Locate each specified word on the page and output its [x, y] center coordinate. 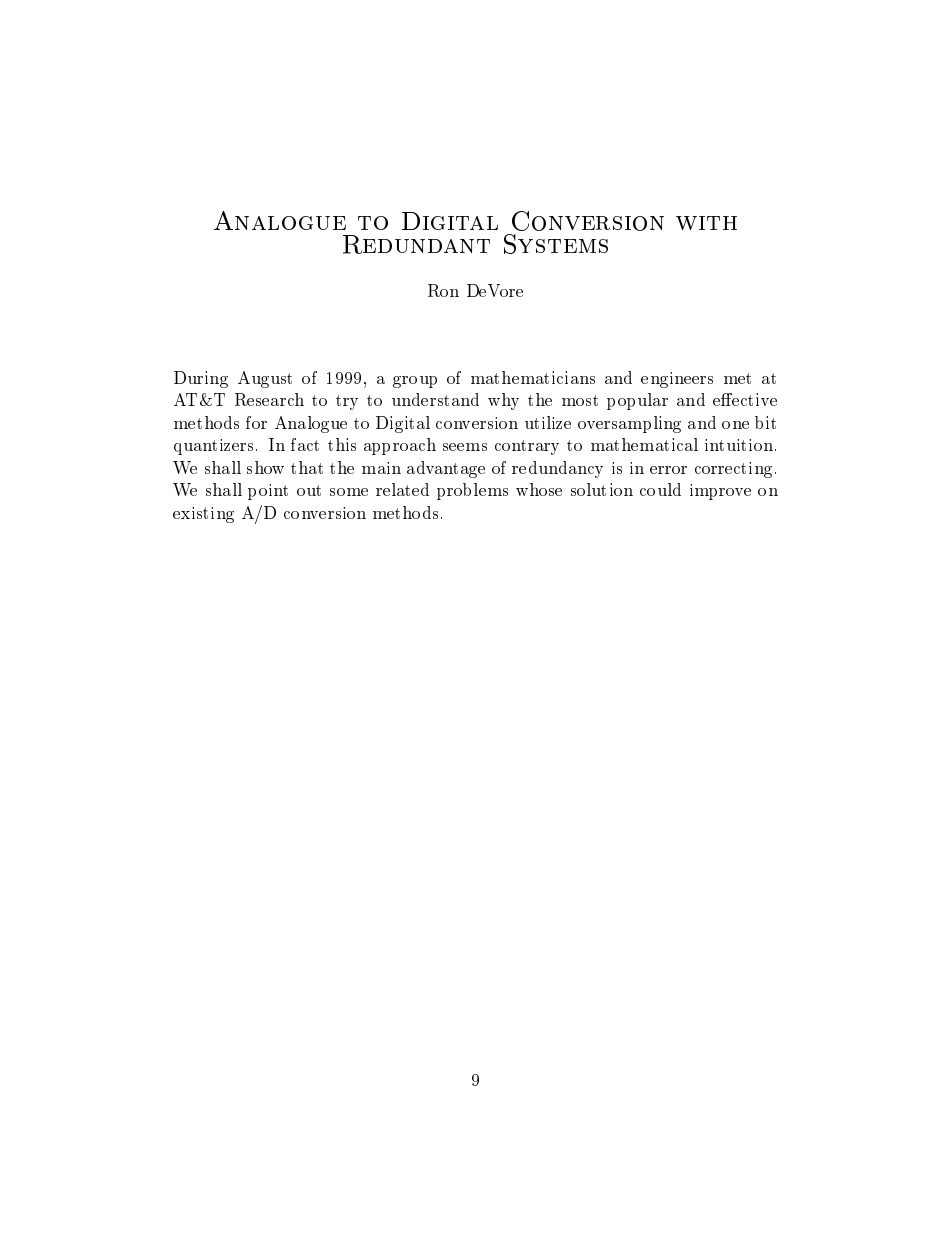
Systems [556, 244]
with [706, 223]
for [256, 422]
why [503, 401]
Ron [443, 290]
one [735, 425]
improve [720, 492]
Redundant [416, 244]
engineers [677, 380]
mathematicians [533, 377]
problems [472, 491]
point [268, 492]
